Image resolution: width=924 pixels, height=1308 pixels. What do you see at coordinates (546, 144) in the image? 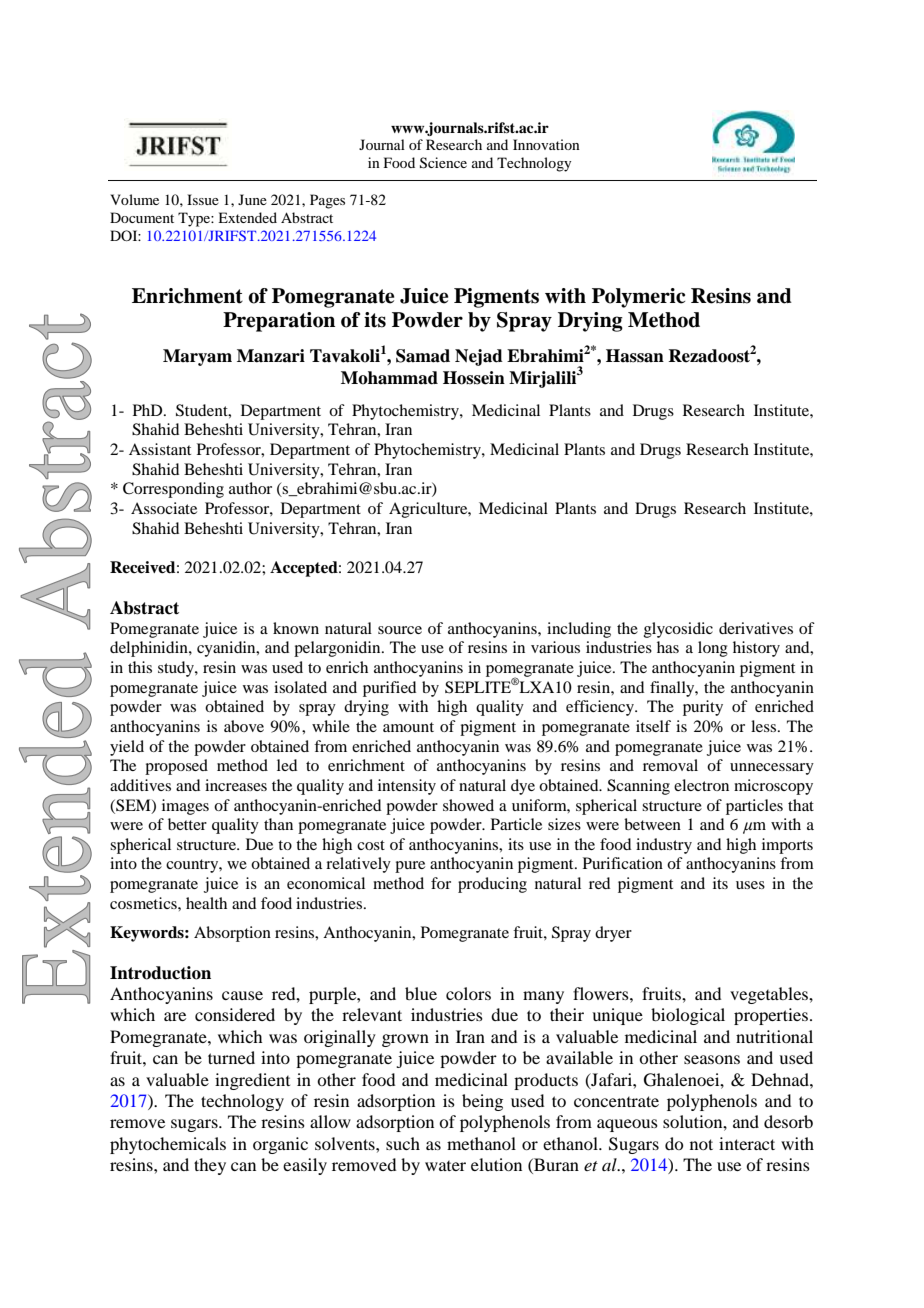
I see `Innovation` at bounding box center [546, 144].
